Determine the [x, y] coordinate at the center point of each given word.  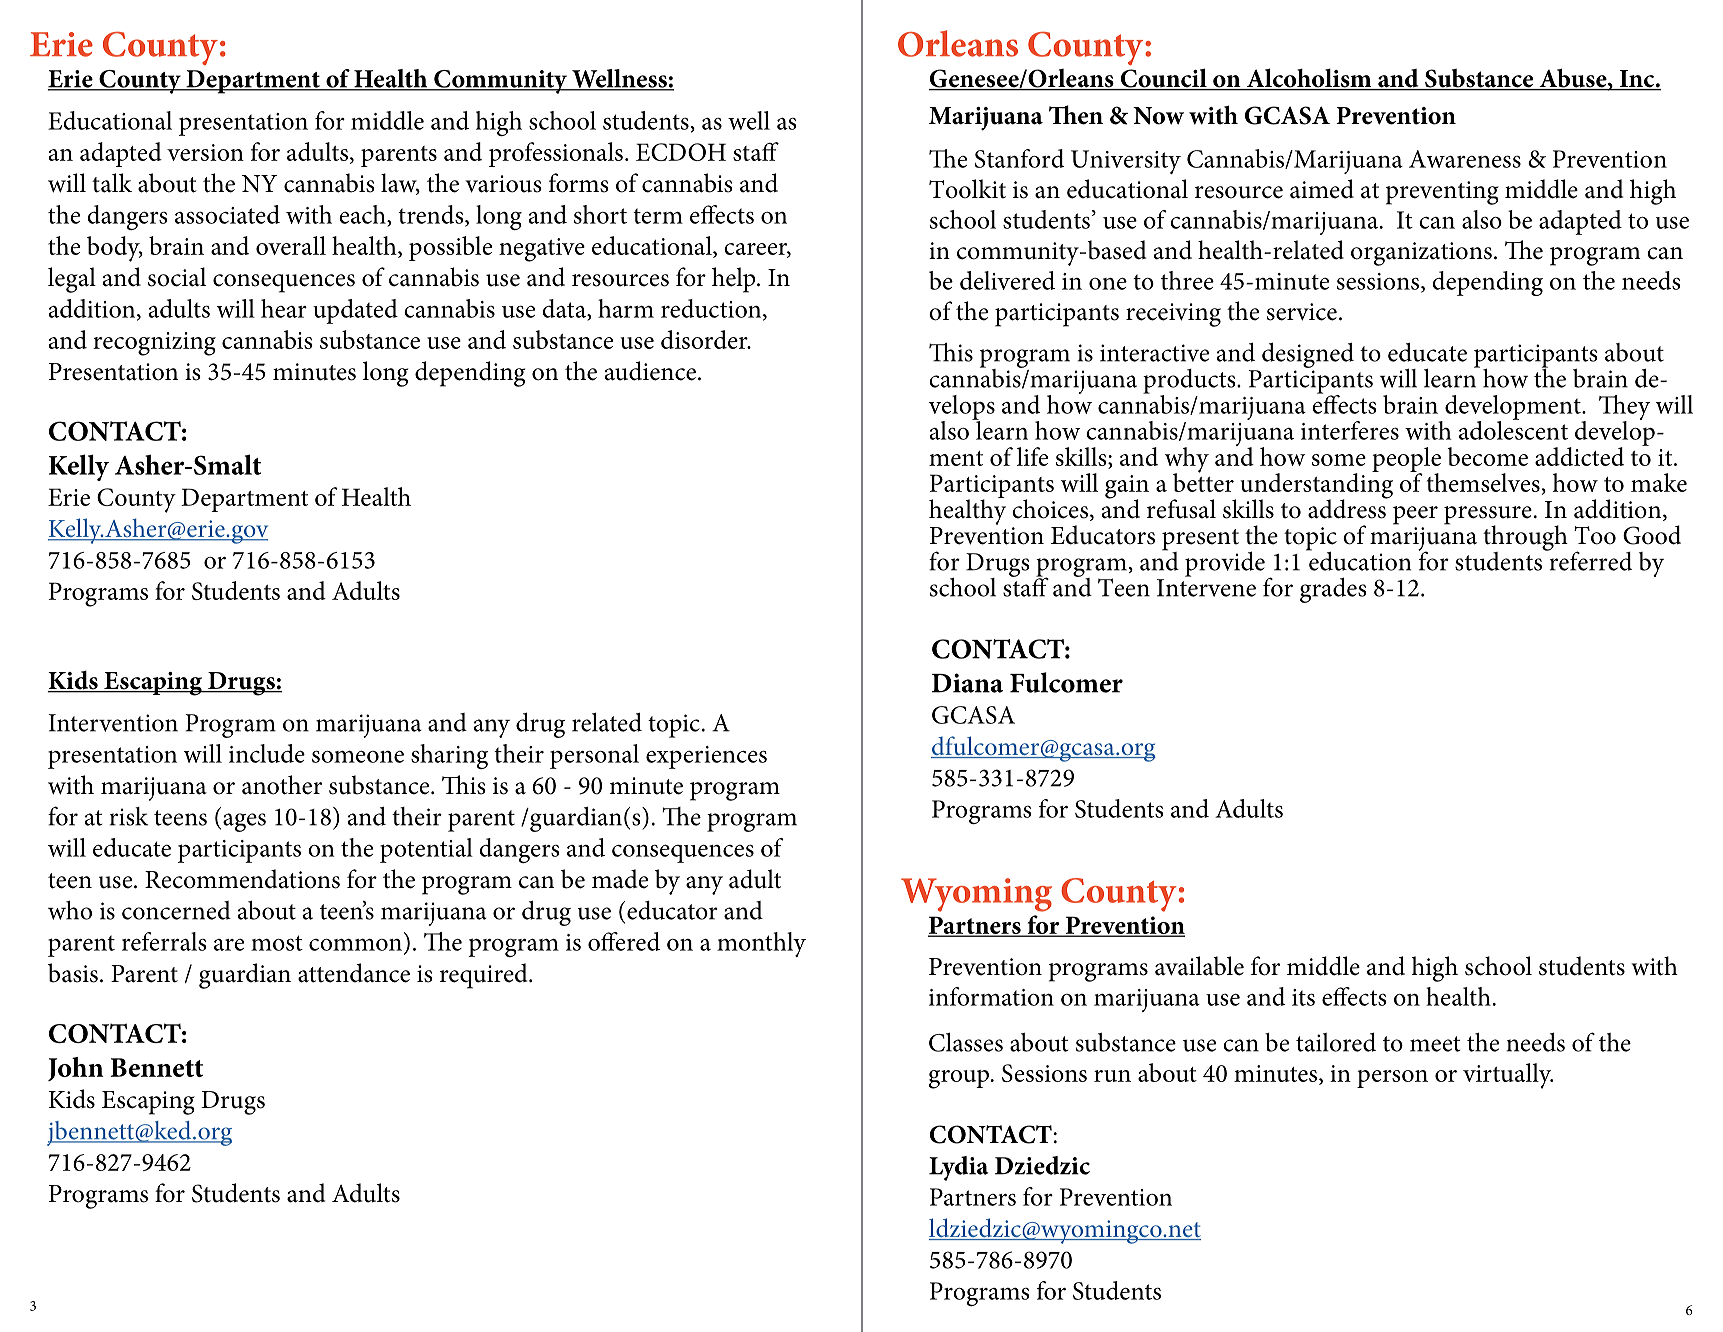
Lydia [958, 1168]
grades [1333, 590]
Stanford [1019, 158]
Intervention [113, 723]
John [76, 1069]
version [205, 152]
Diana [967, 683]
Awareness [1465, 159]
